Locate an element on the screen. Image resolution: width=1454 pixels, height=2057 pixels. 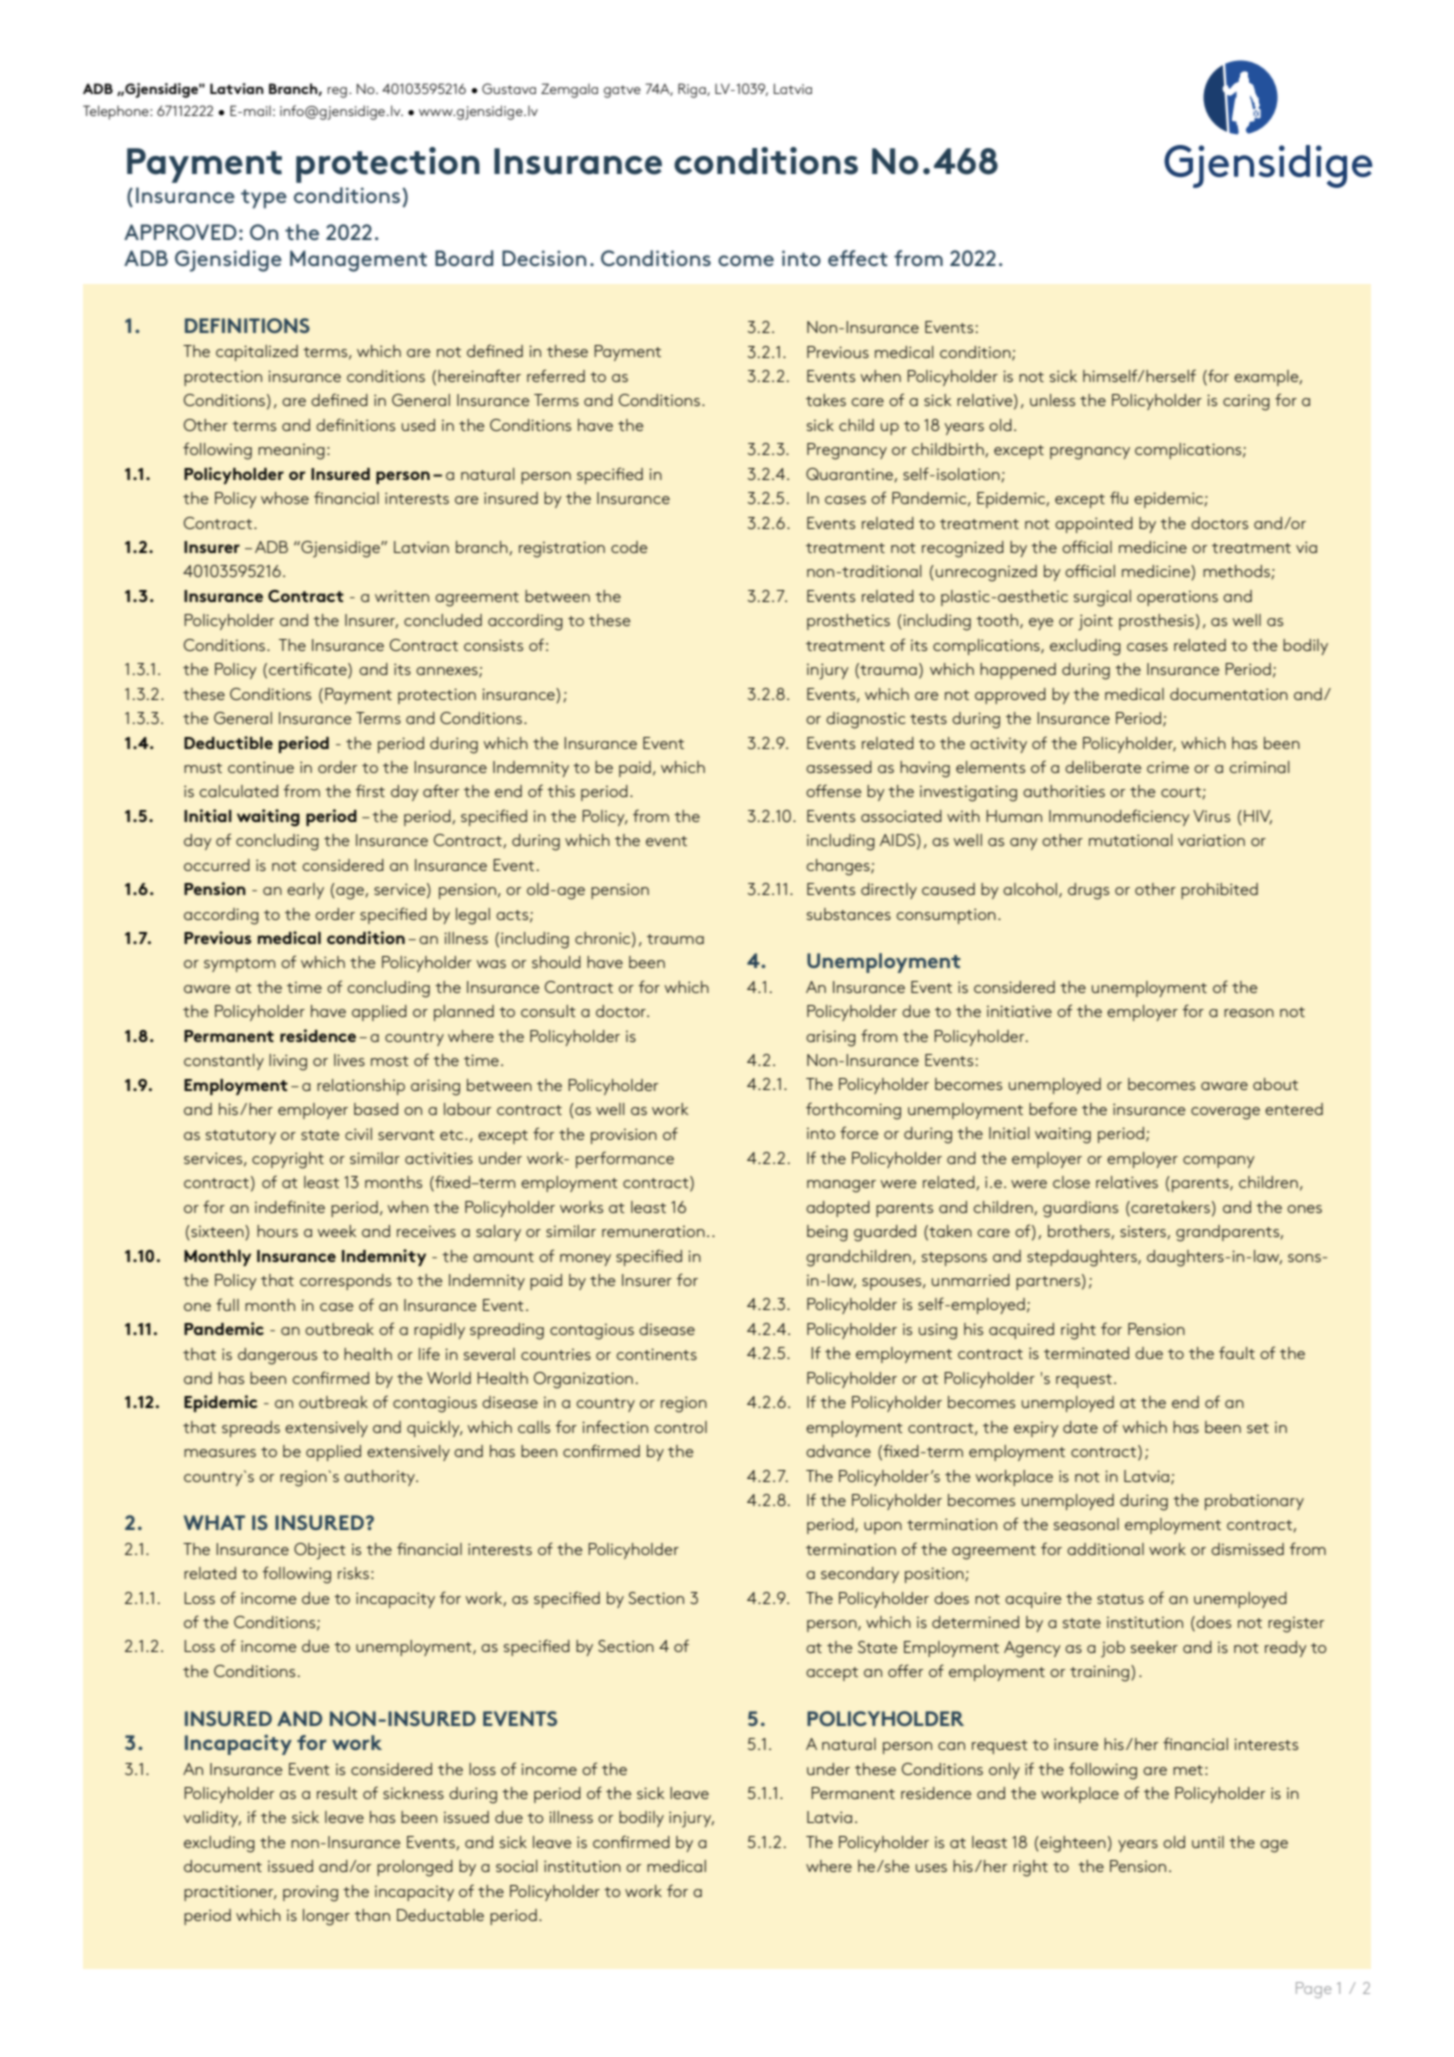
sisters is located at coordinates (1144, 1232).
